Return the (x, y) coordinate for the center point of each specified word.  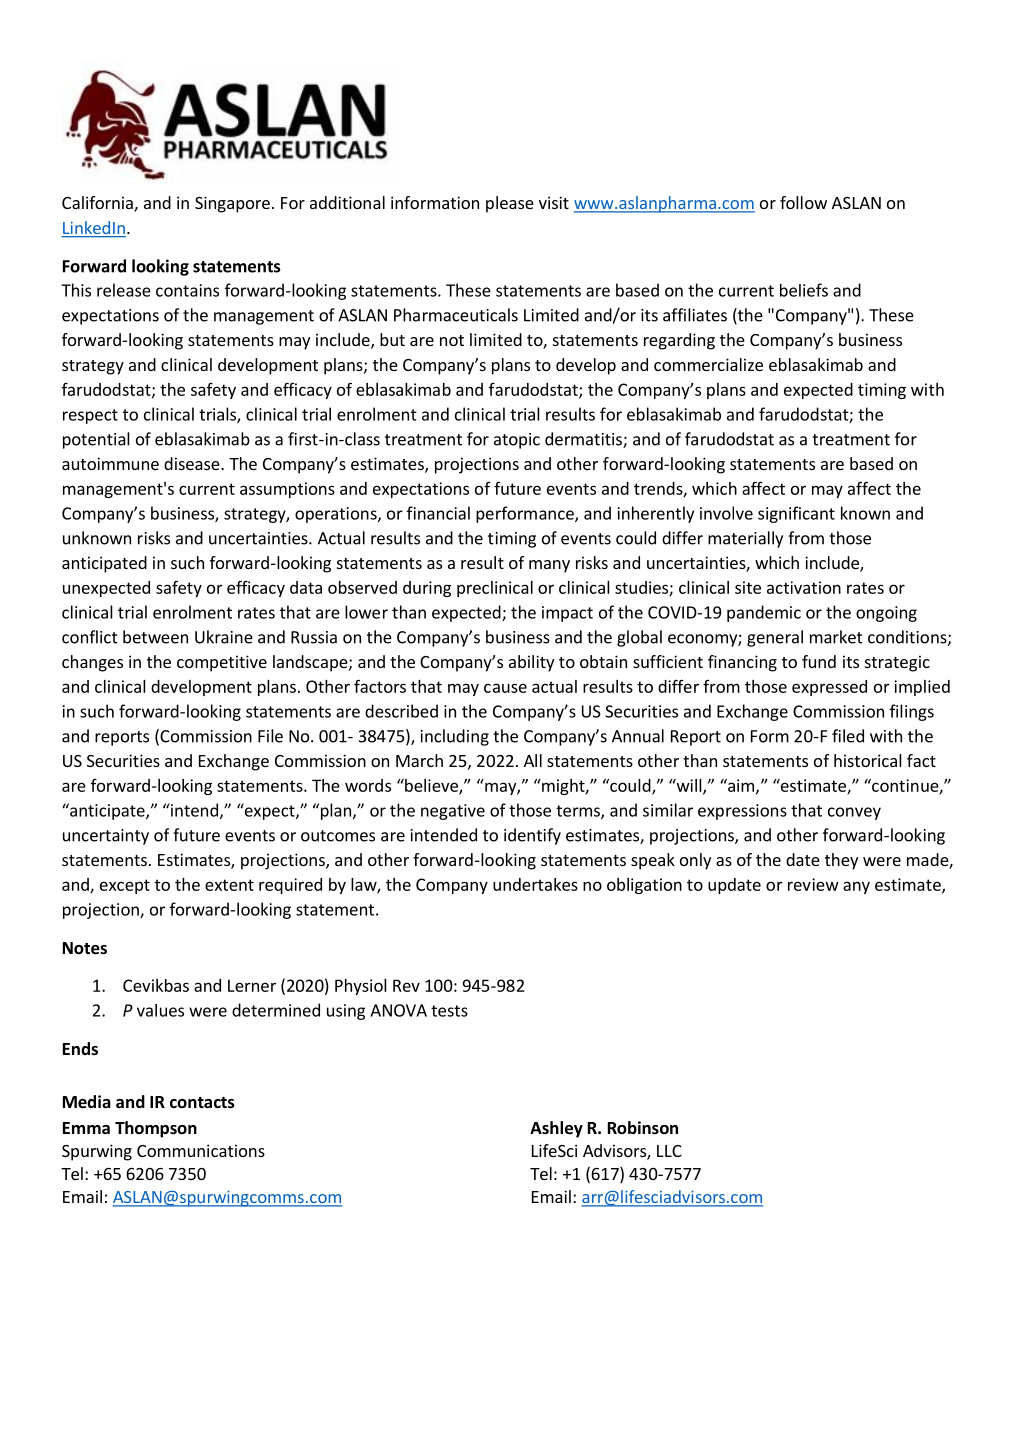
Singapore (232, 204)
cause (505, 688)
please (510, 204)
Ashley (556, 1129)
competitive (222, 663)
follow (803, 202)
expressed (829, 688)
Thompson (156, 1129)
